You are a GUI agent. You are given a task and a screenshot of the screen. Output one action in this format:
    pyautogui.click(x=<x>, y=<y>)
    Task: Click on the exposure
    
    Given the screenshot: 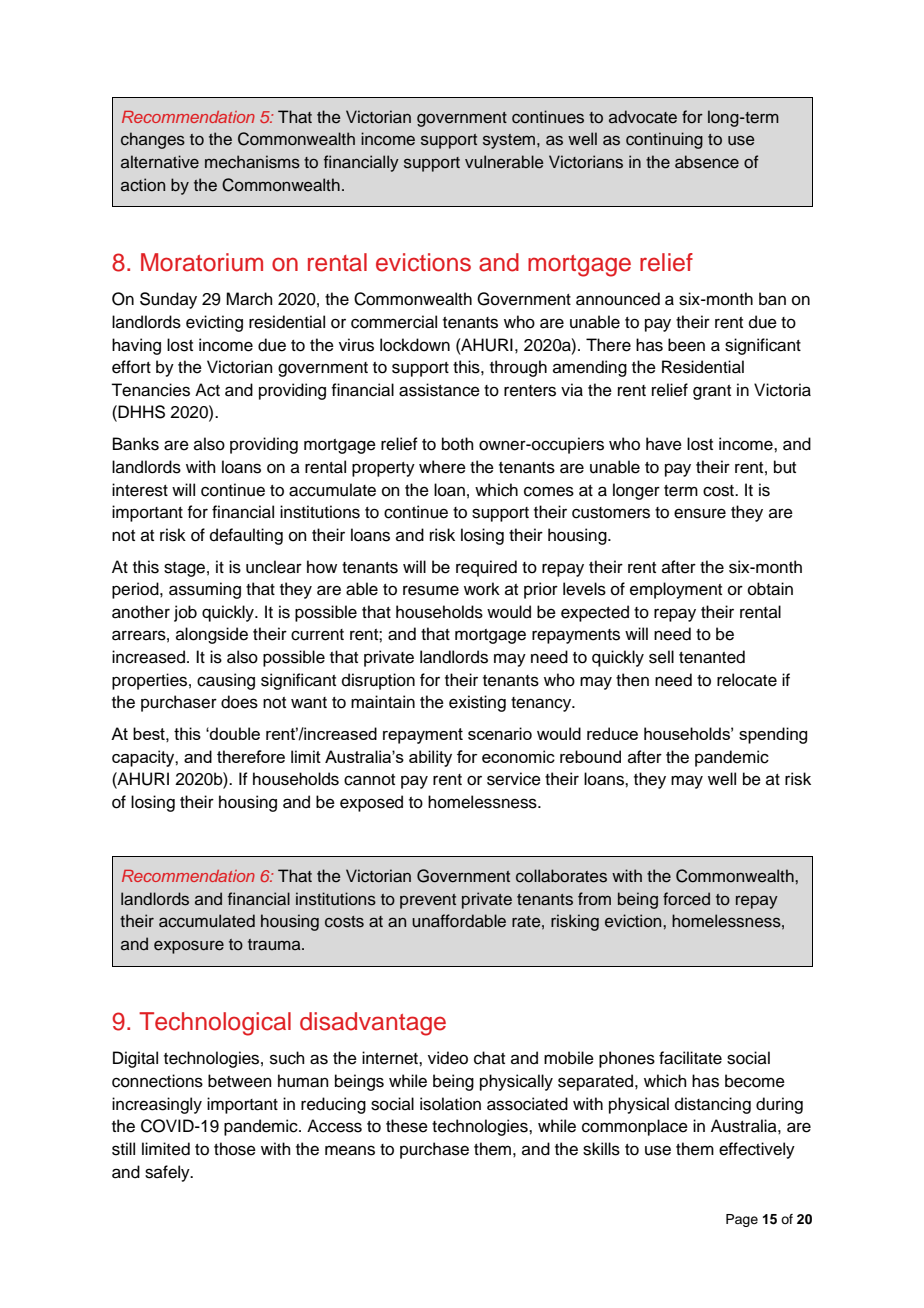 What is the action you would take?
    pyautogui.click(x=189, y=947)
